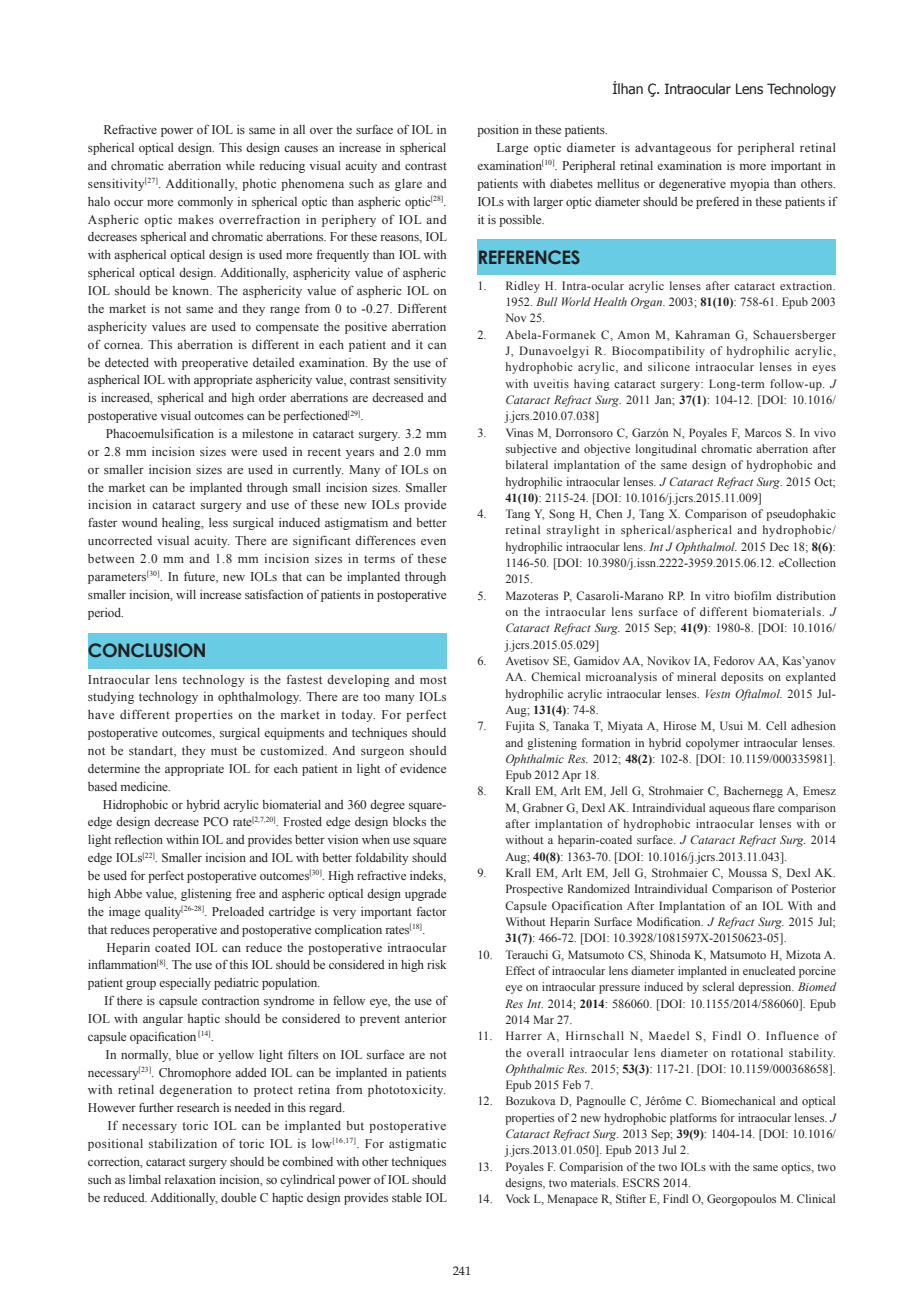 The height and width of the screenshot is (1308, 924). I want to click on myopia, so click(750, 185).
